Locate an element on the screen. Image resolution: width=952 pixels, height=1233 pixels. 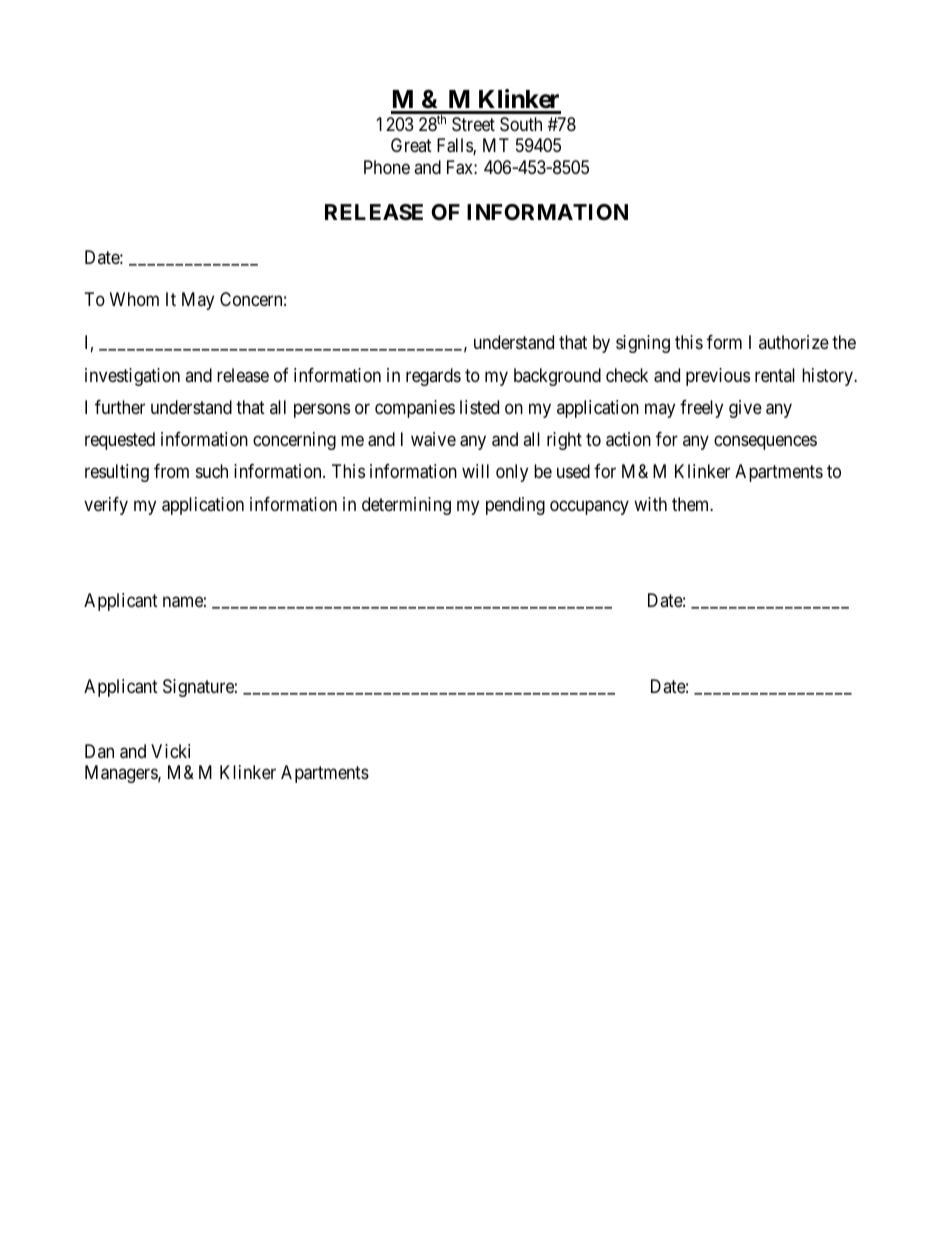
verify is located at coordinates (106, 506).
